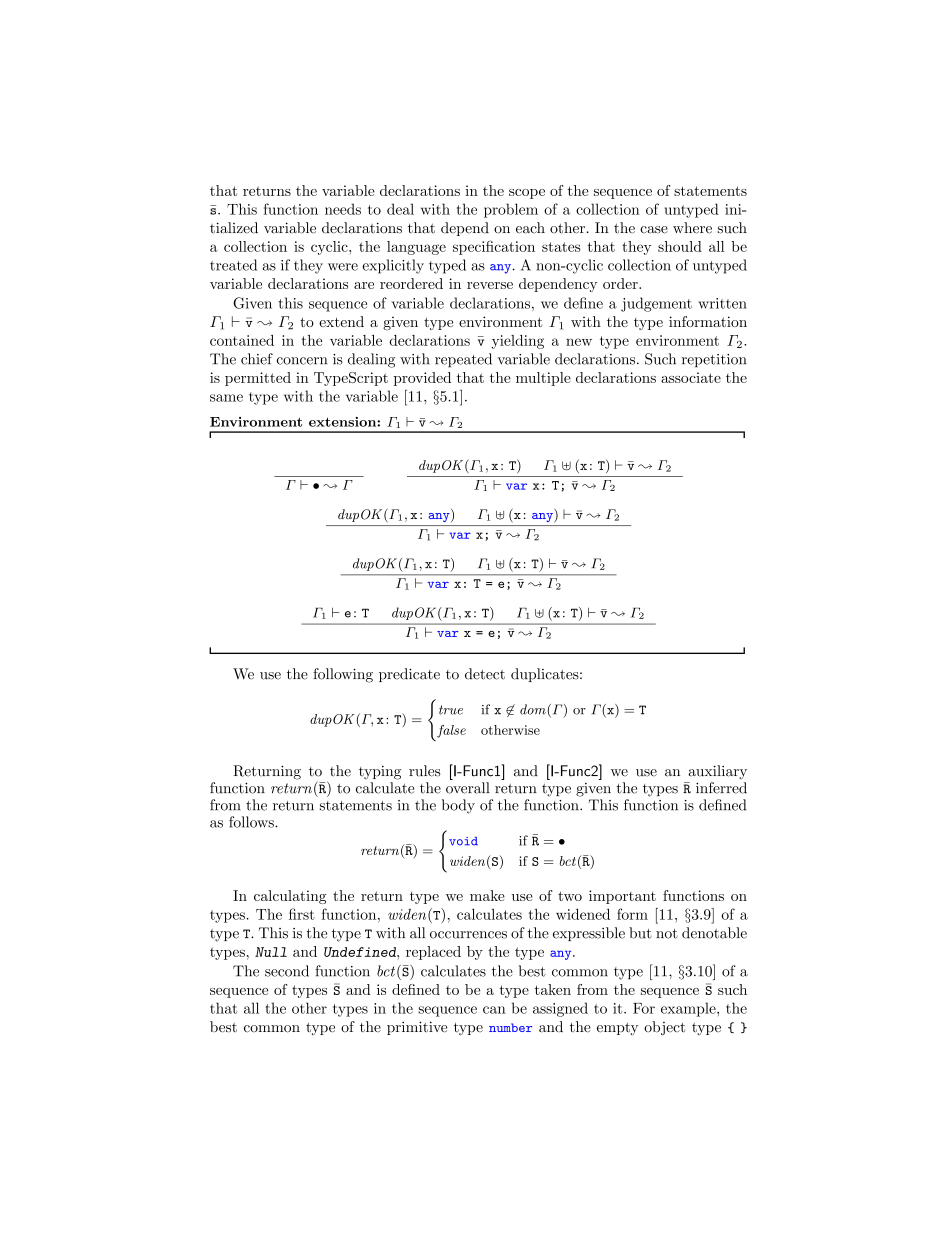  I want to click on auxiliary, so click(717, 772).
